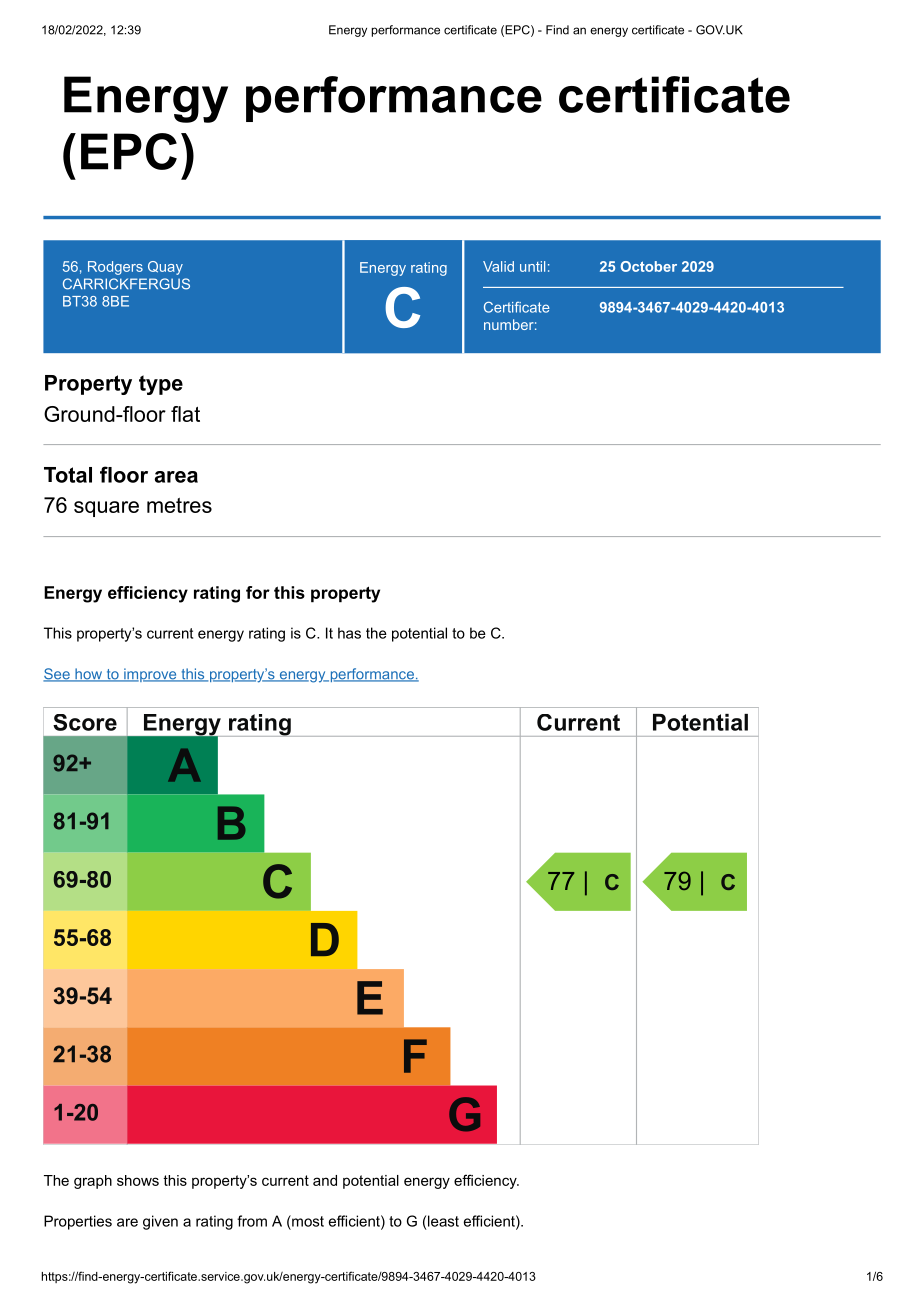 Image resolution: width=924 pixels, height=1307 pixels. Describe the element at coordinates (85, 722) in the screenshot. I see `Score` at that location.
